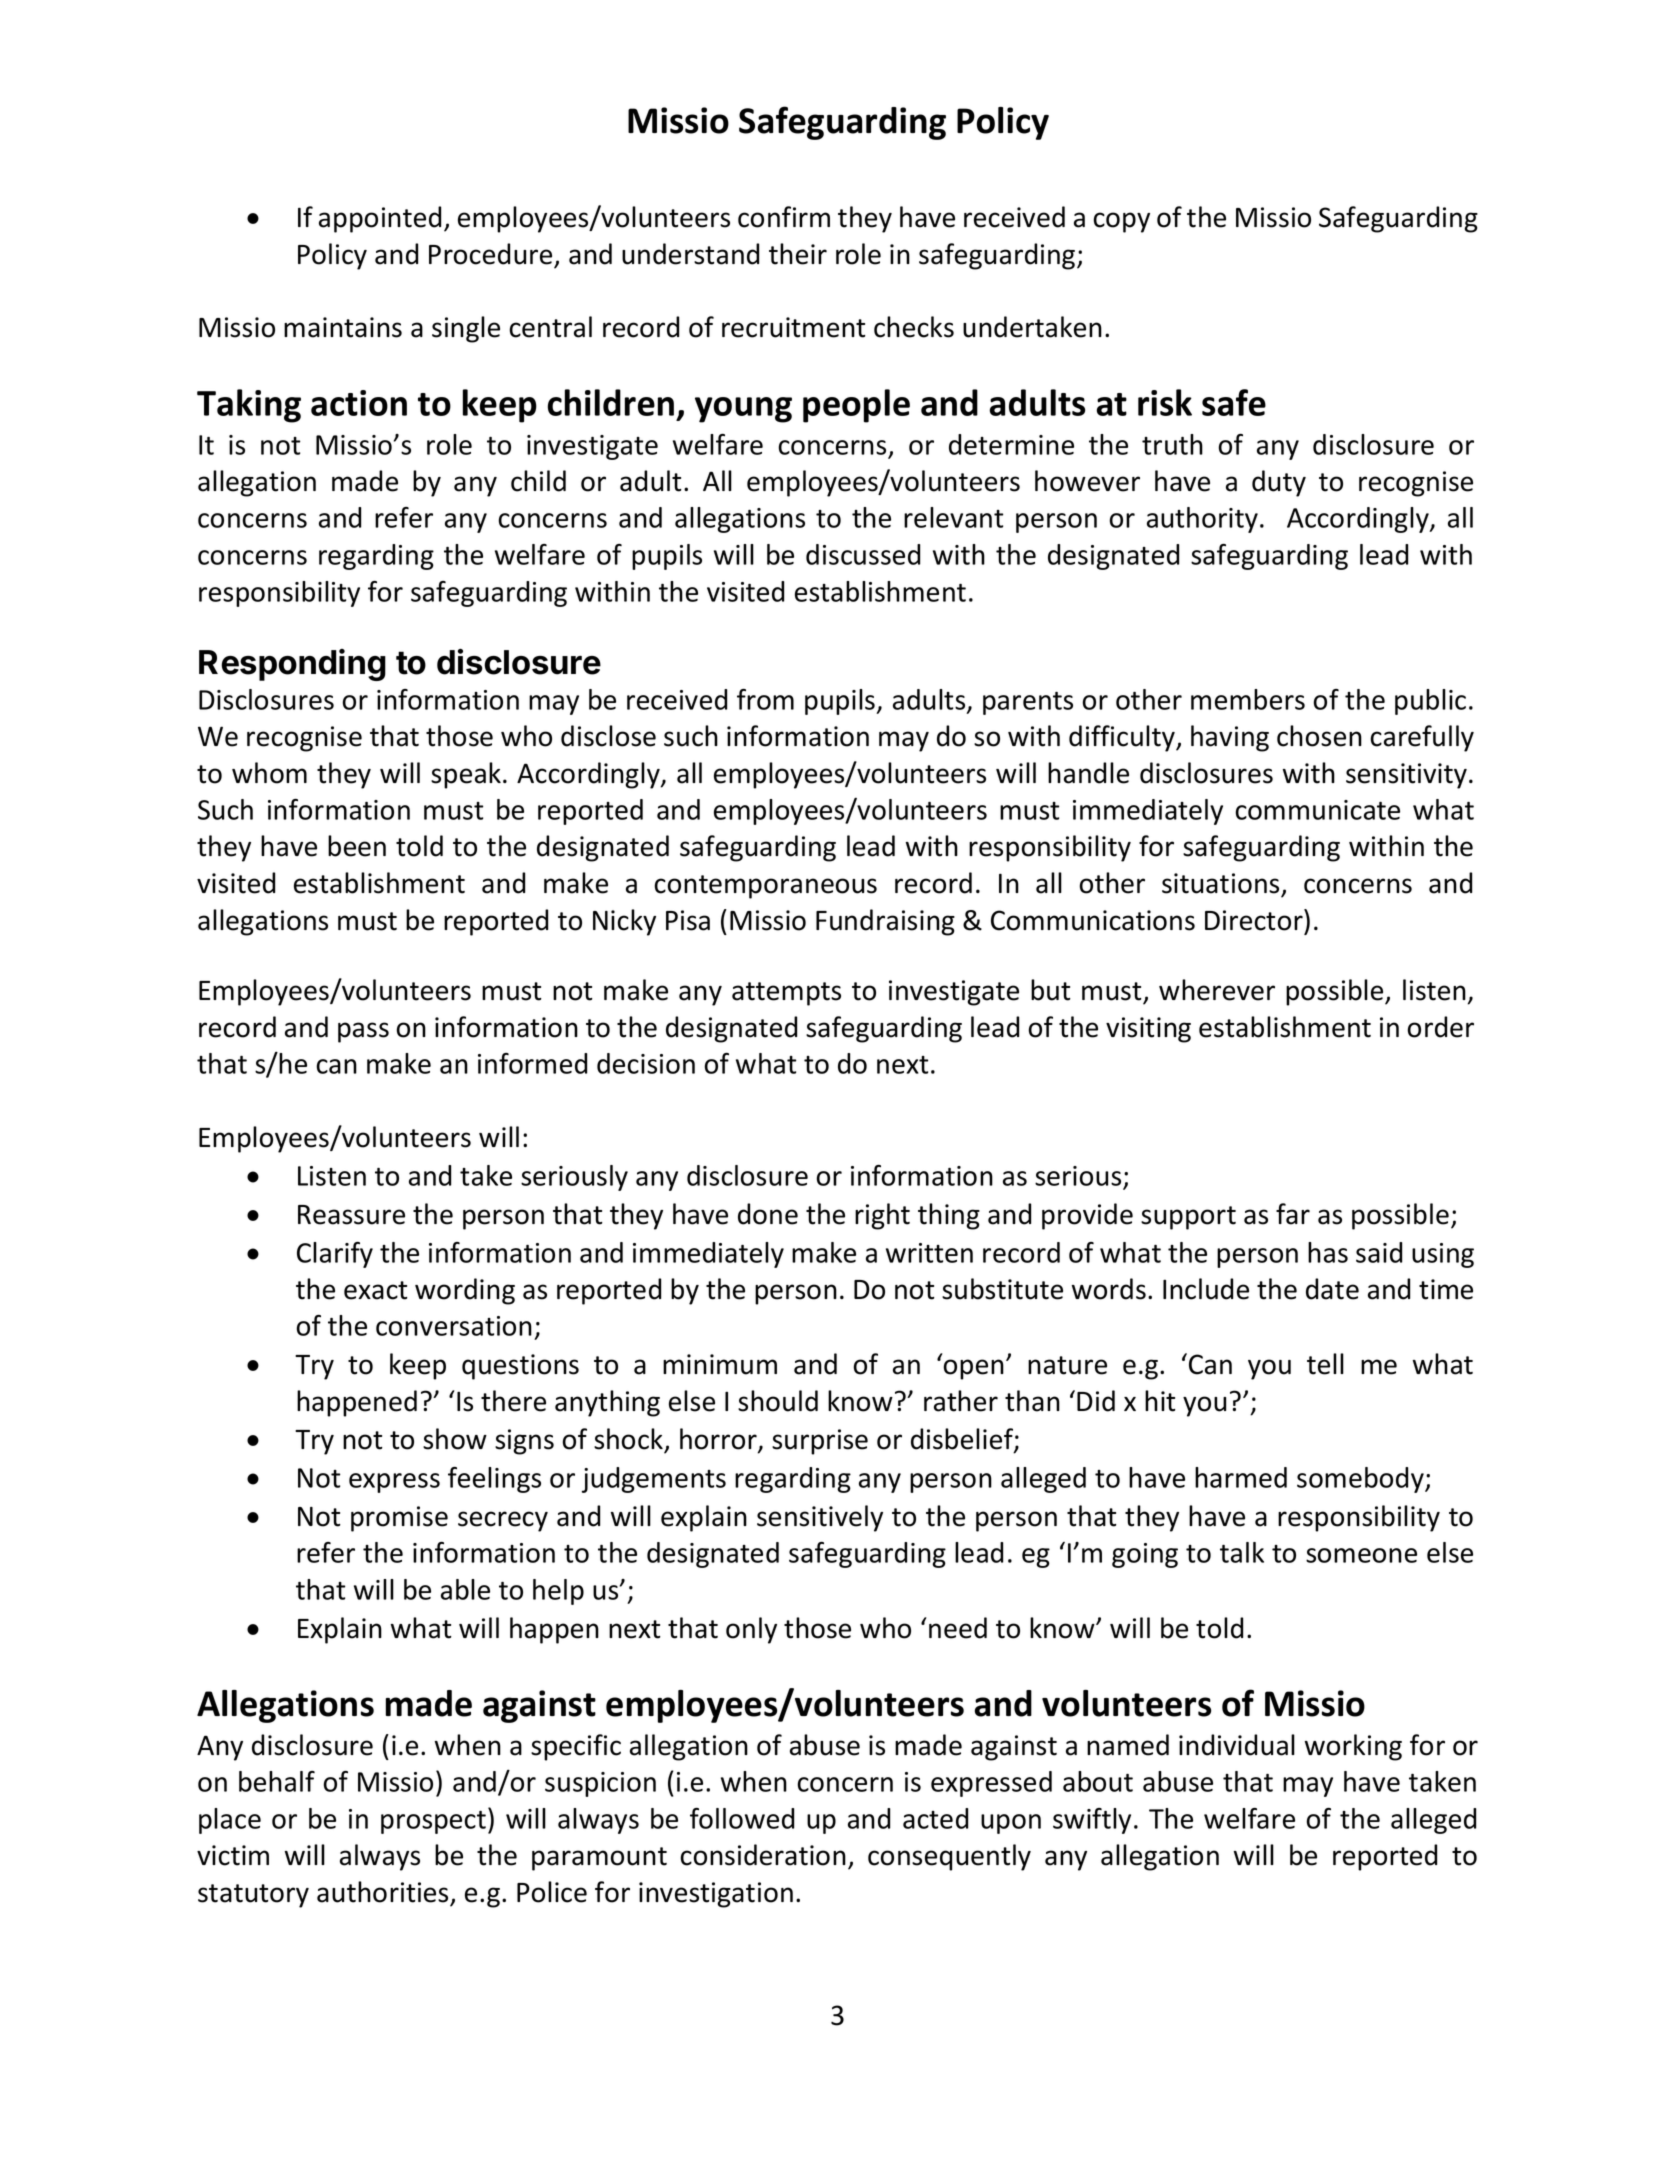  I want to click on exact, so click(375, 1290).
